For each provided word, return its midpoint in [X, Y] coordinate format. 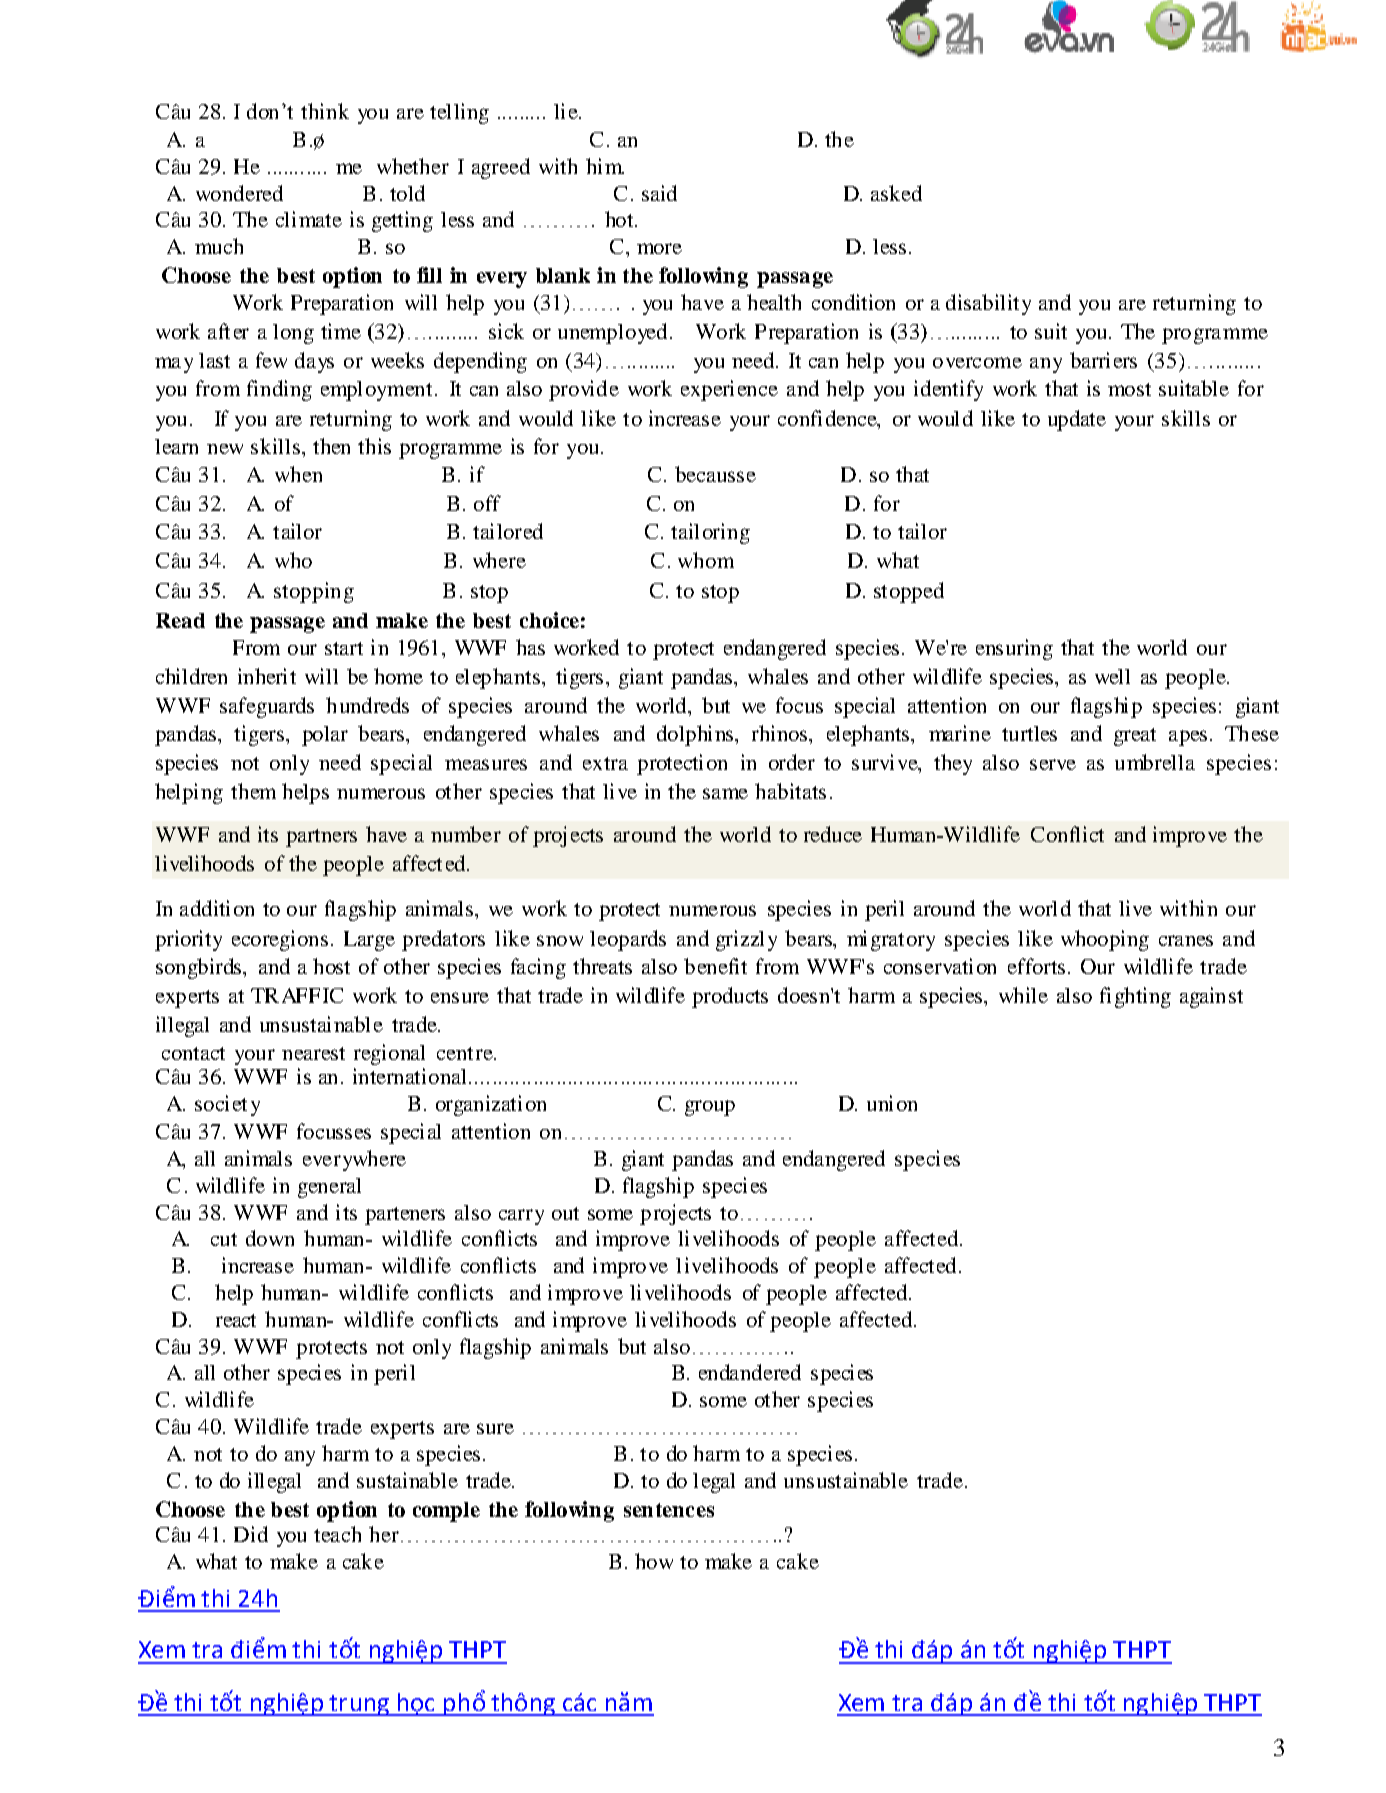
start [344, 648]
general [329, 1188]
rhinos [781, 733]
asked [896, 193]
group [710, 1108]
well [1112, 676]
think [325, 111]
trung [359, 1705]
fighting [1135, 997]
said [659, 193]
